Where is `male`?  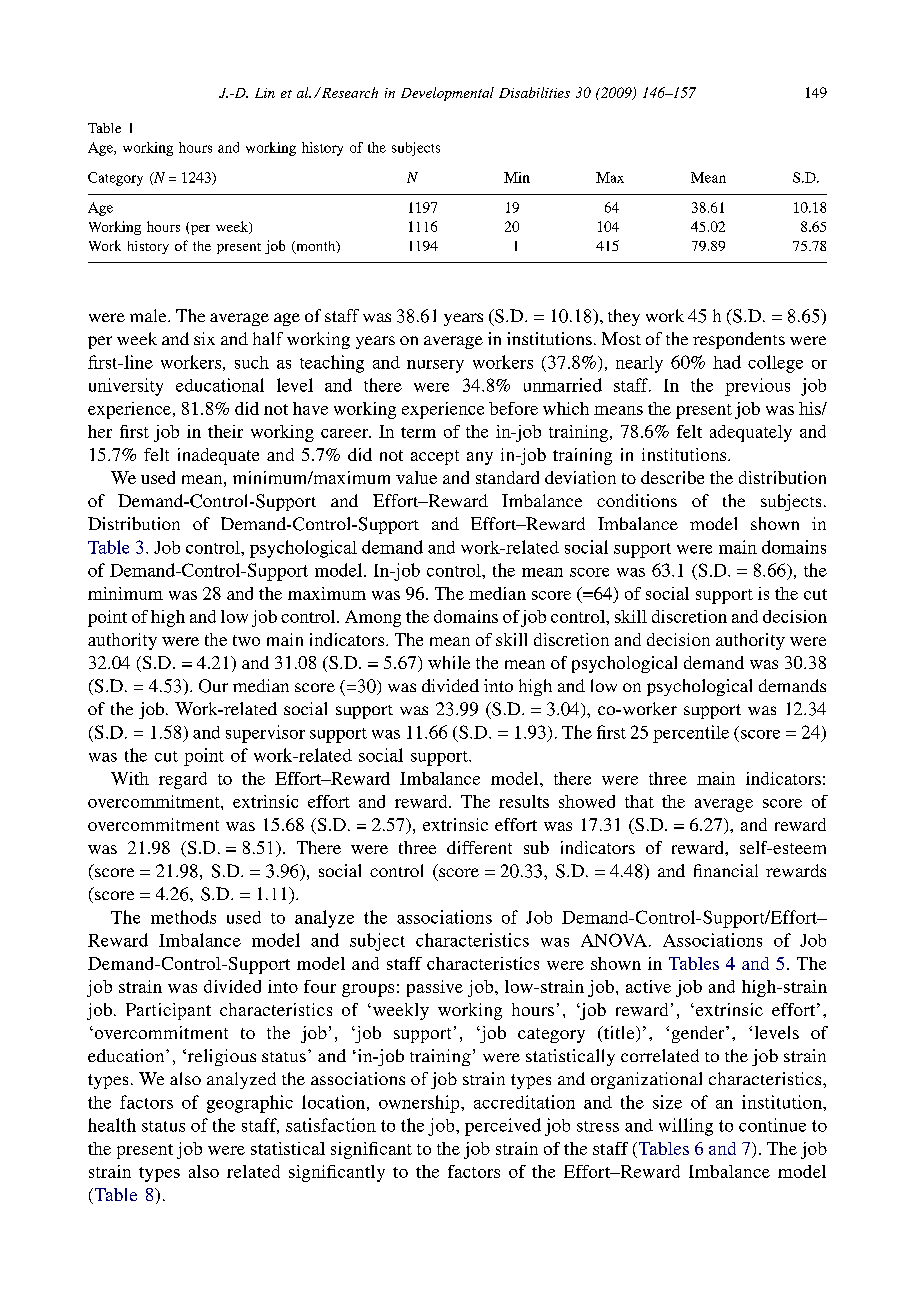
male is located at coordinates (149, 315).
